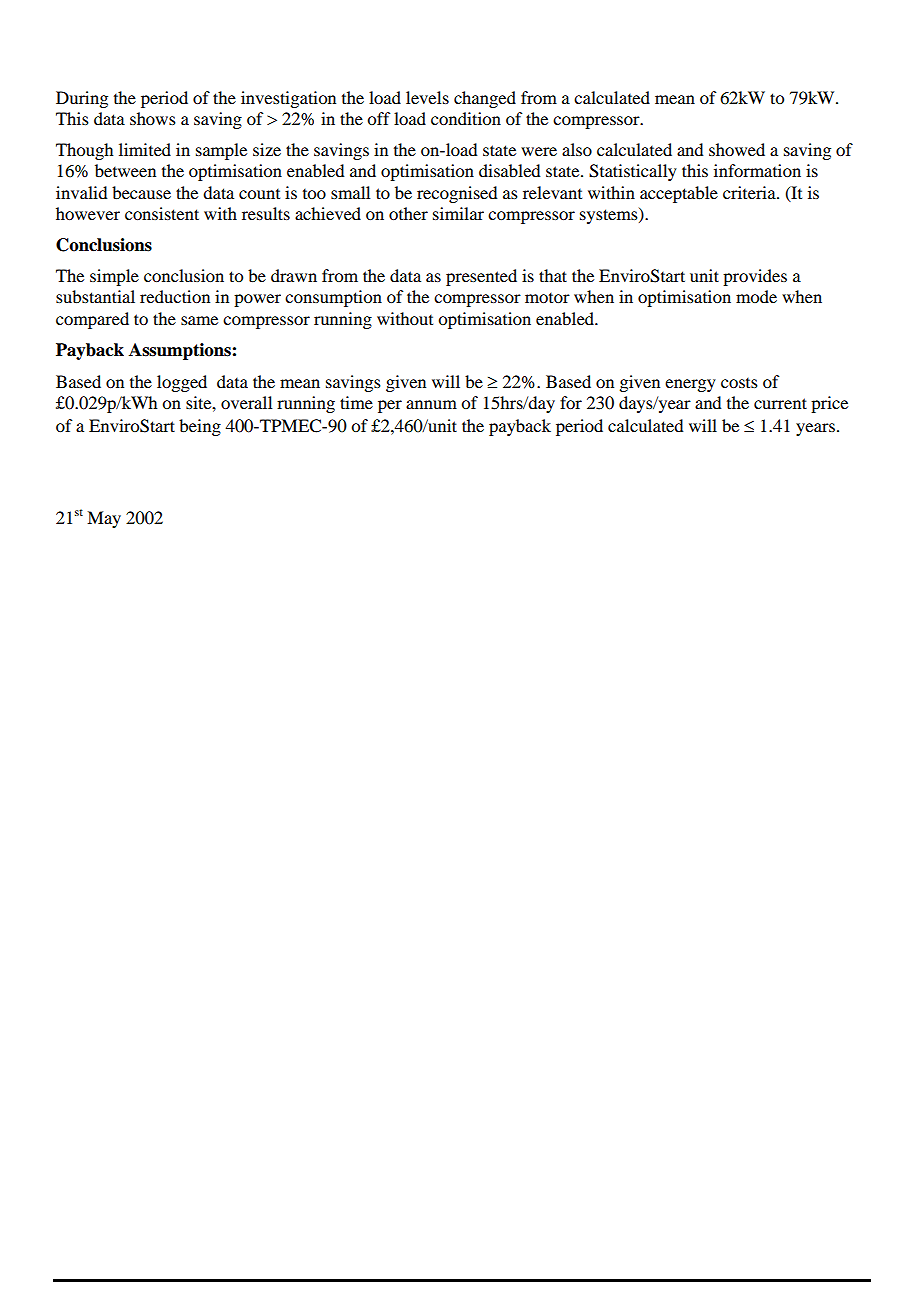 This document has width=924, height=1308. Describe the element at coordinates (466, 118) in the document. I see `condition` at that location.
